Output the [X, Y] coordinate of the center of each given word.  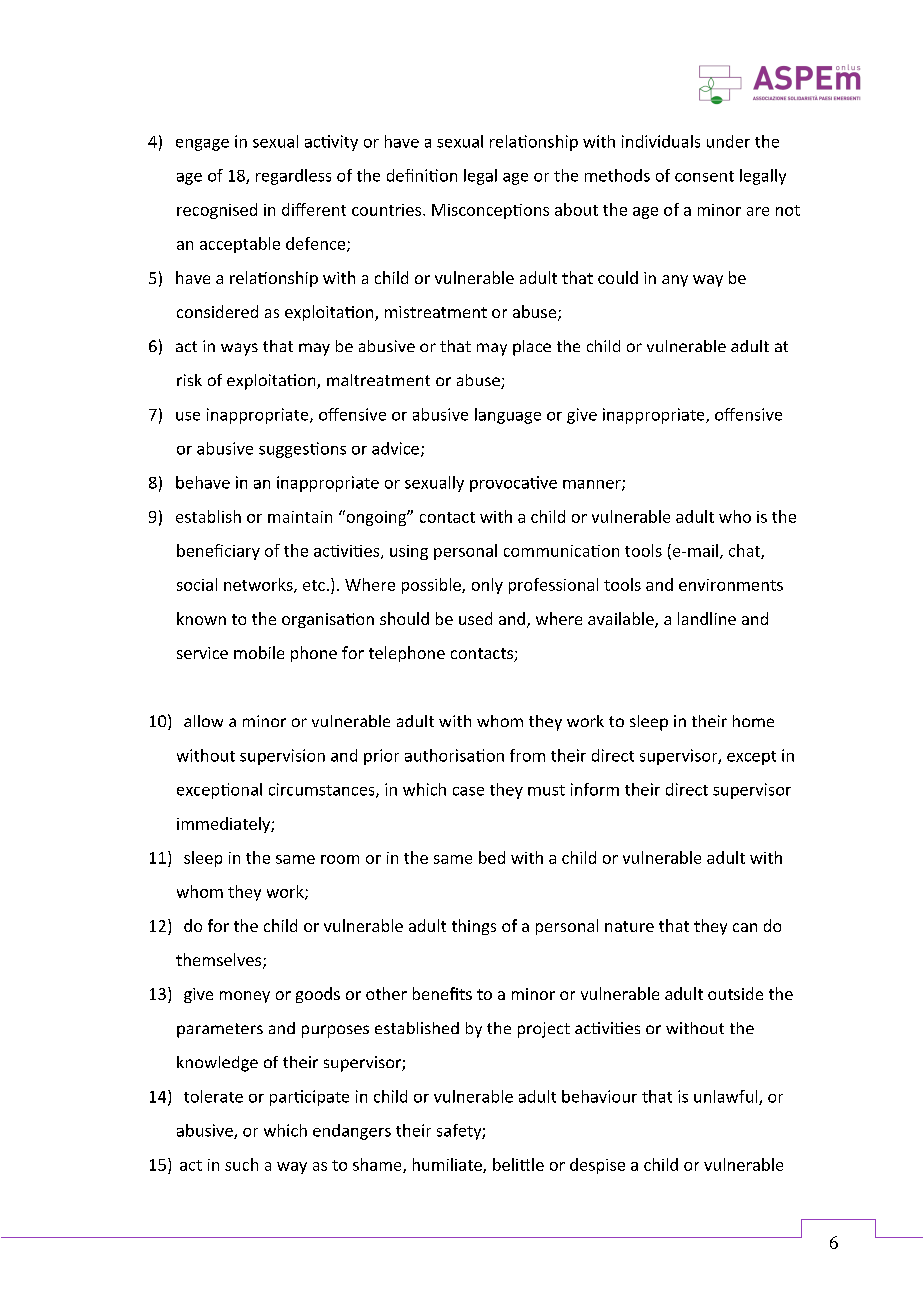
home [753, 721]
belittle [518, 1164]
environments [731, 585]
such [241, 1164]
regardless [293, 177]
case [468, 791]
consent [704, 176]
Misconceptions [490, 211]
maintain [300, 517]
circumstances [323, 790]
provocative [513, 484]
